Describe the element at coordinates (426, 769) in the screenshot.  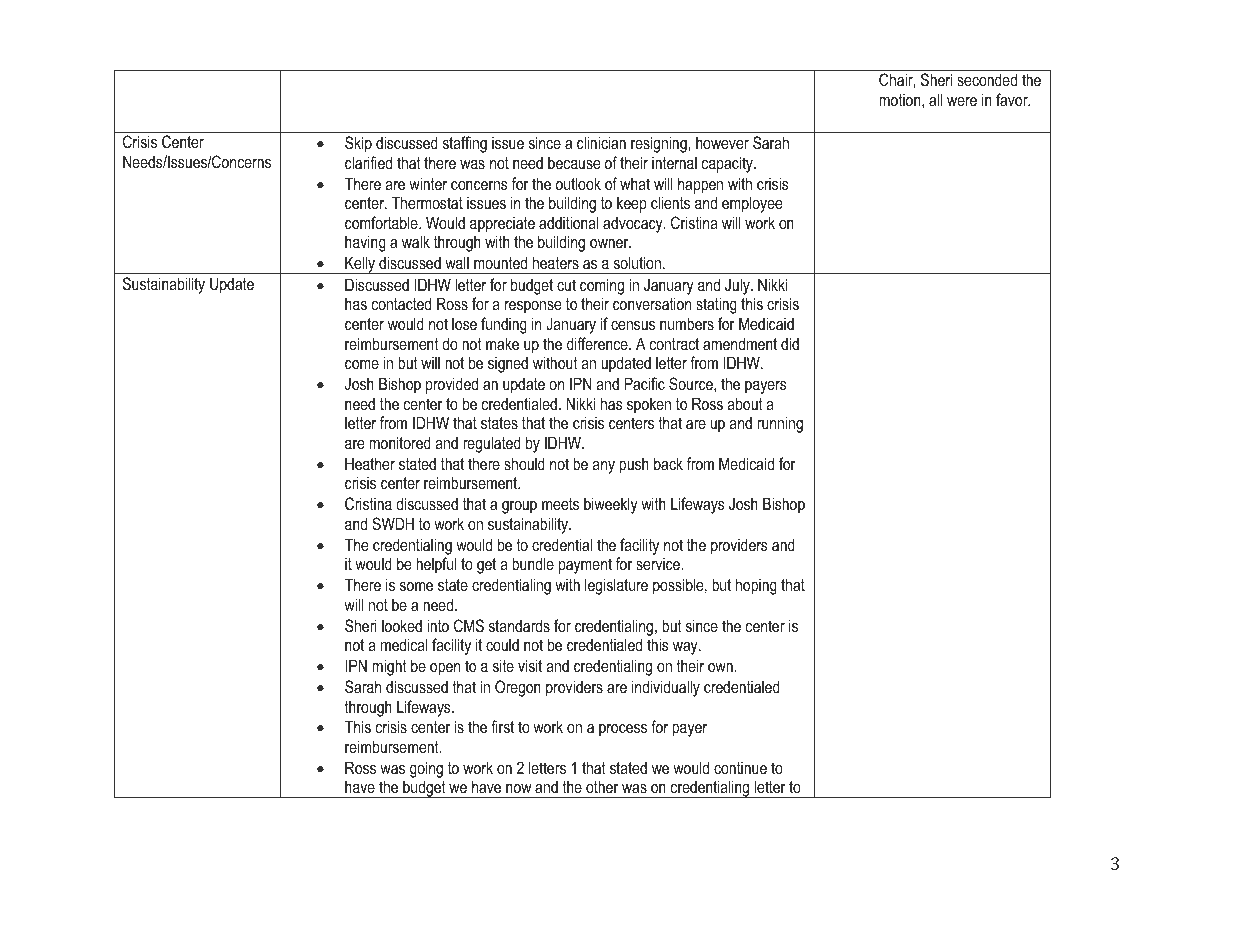
I see `going` at that location.
